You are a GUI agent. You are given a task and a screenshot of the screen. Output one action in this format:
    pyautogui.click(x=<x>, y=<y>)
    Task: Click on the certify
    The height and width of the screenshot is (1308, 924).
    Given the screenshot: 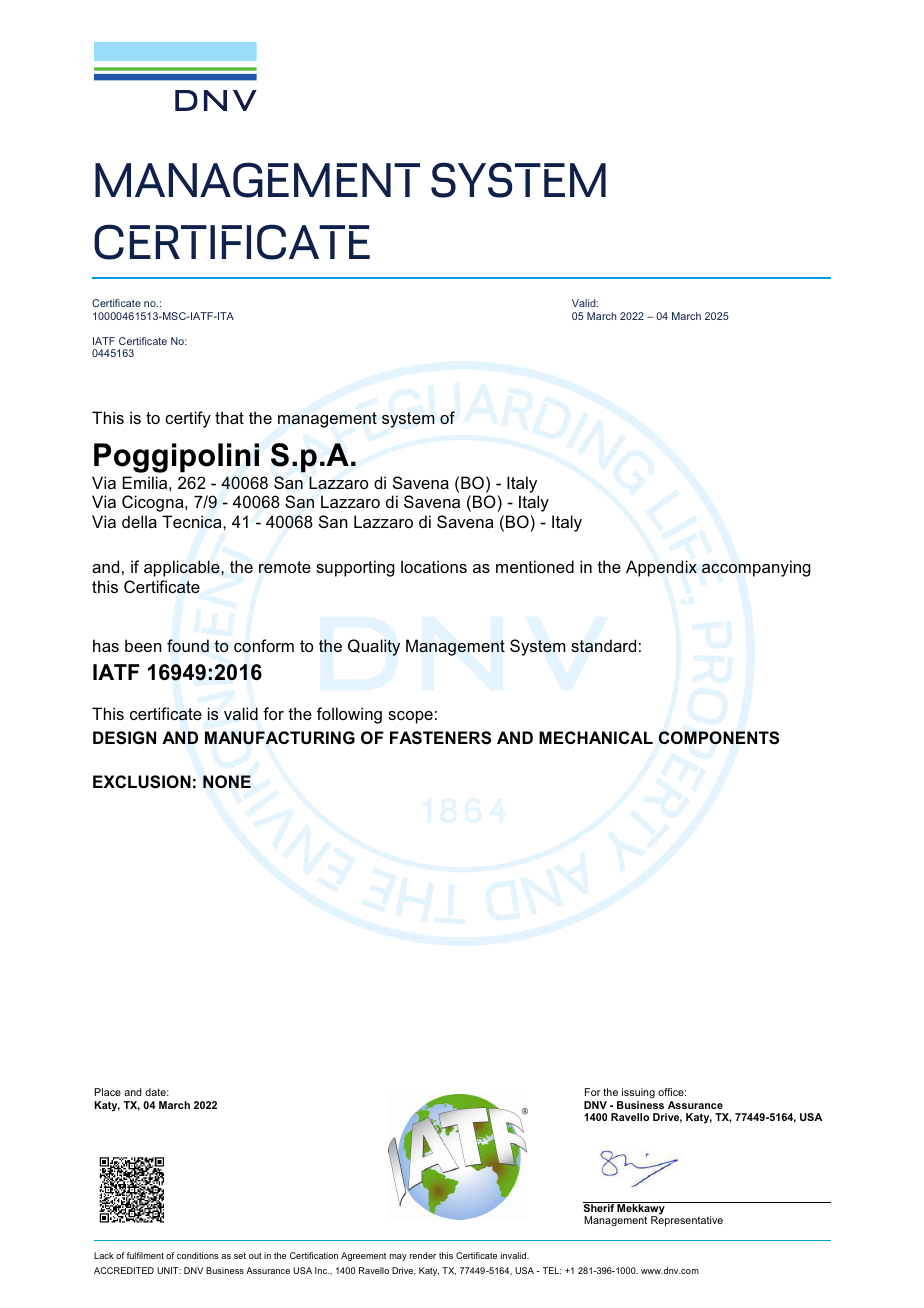 What is the action you would take?
    pyautogui.click(x=188, y=419)
